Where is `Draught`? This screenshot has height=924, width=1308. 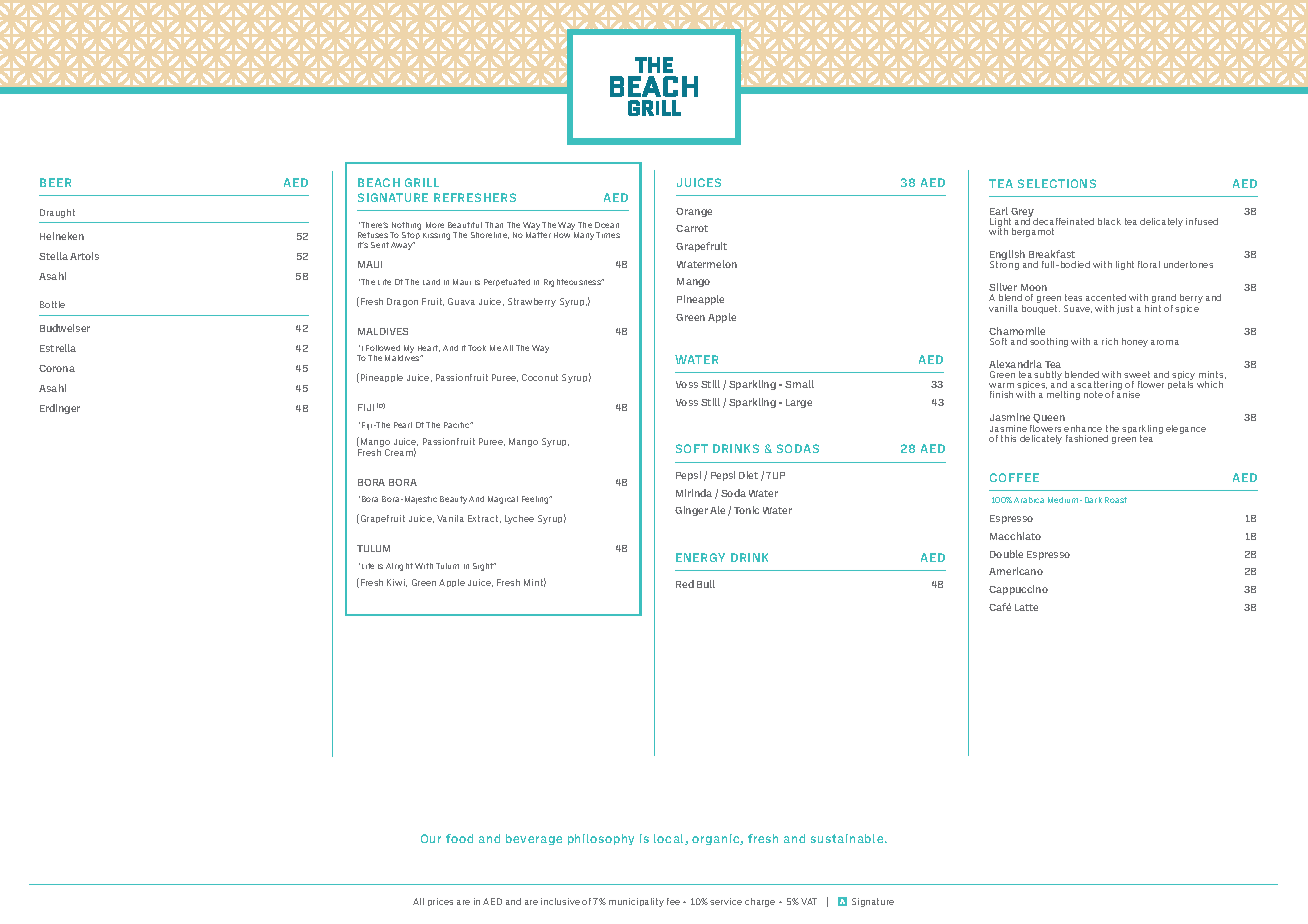 Draught is located at coordinates (57, 213).
